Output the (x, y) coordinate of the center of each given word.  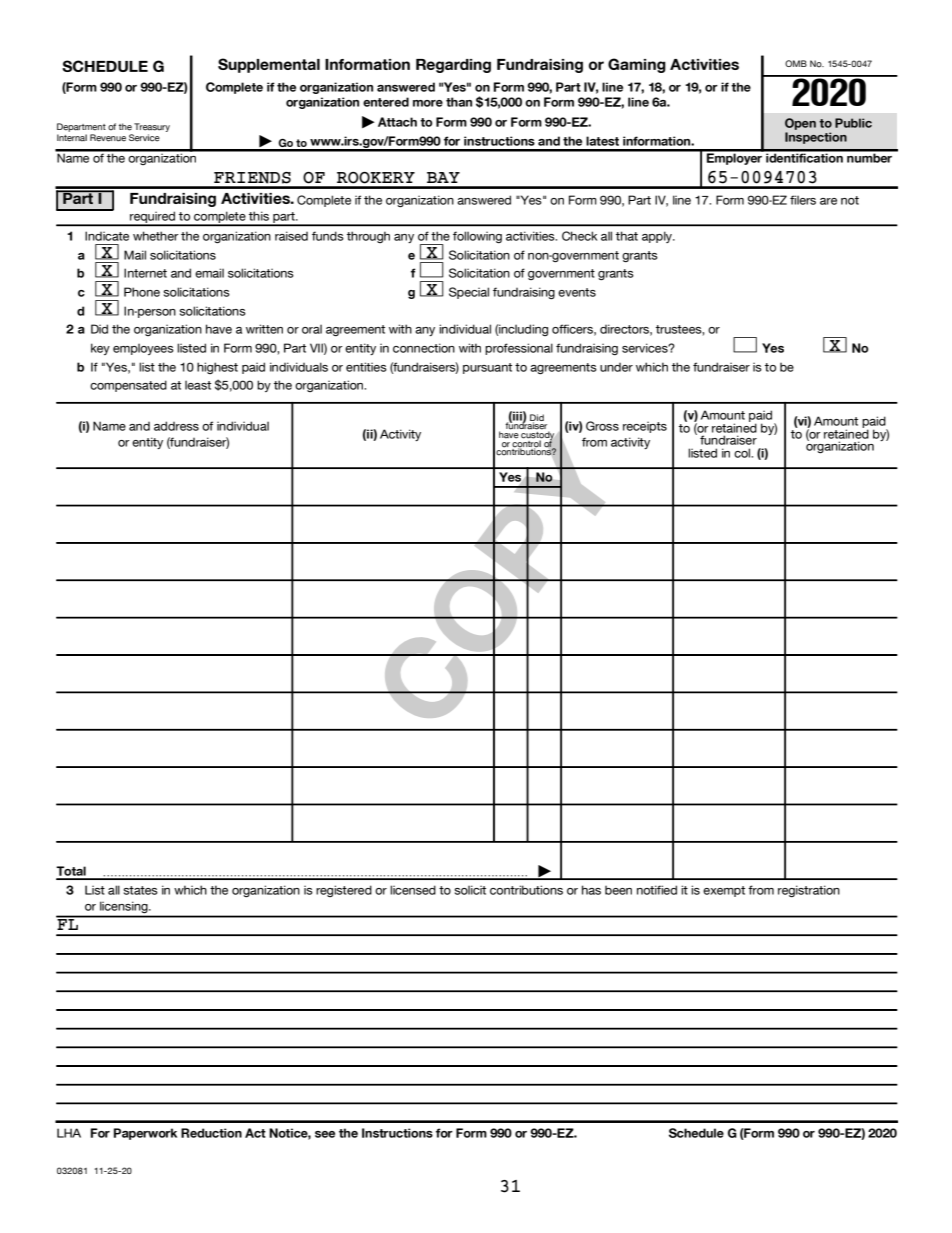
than (459, 102)
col (743, 453)
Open (800, 124)
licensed (413, 890)
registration (809, 891)
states (140, 890)
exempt (724, 891)
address (176, 426)
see (325, 1134)
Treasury (152, 129)
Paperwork (145, 1134)
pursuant (487, 368)
